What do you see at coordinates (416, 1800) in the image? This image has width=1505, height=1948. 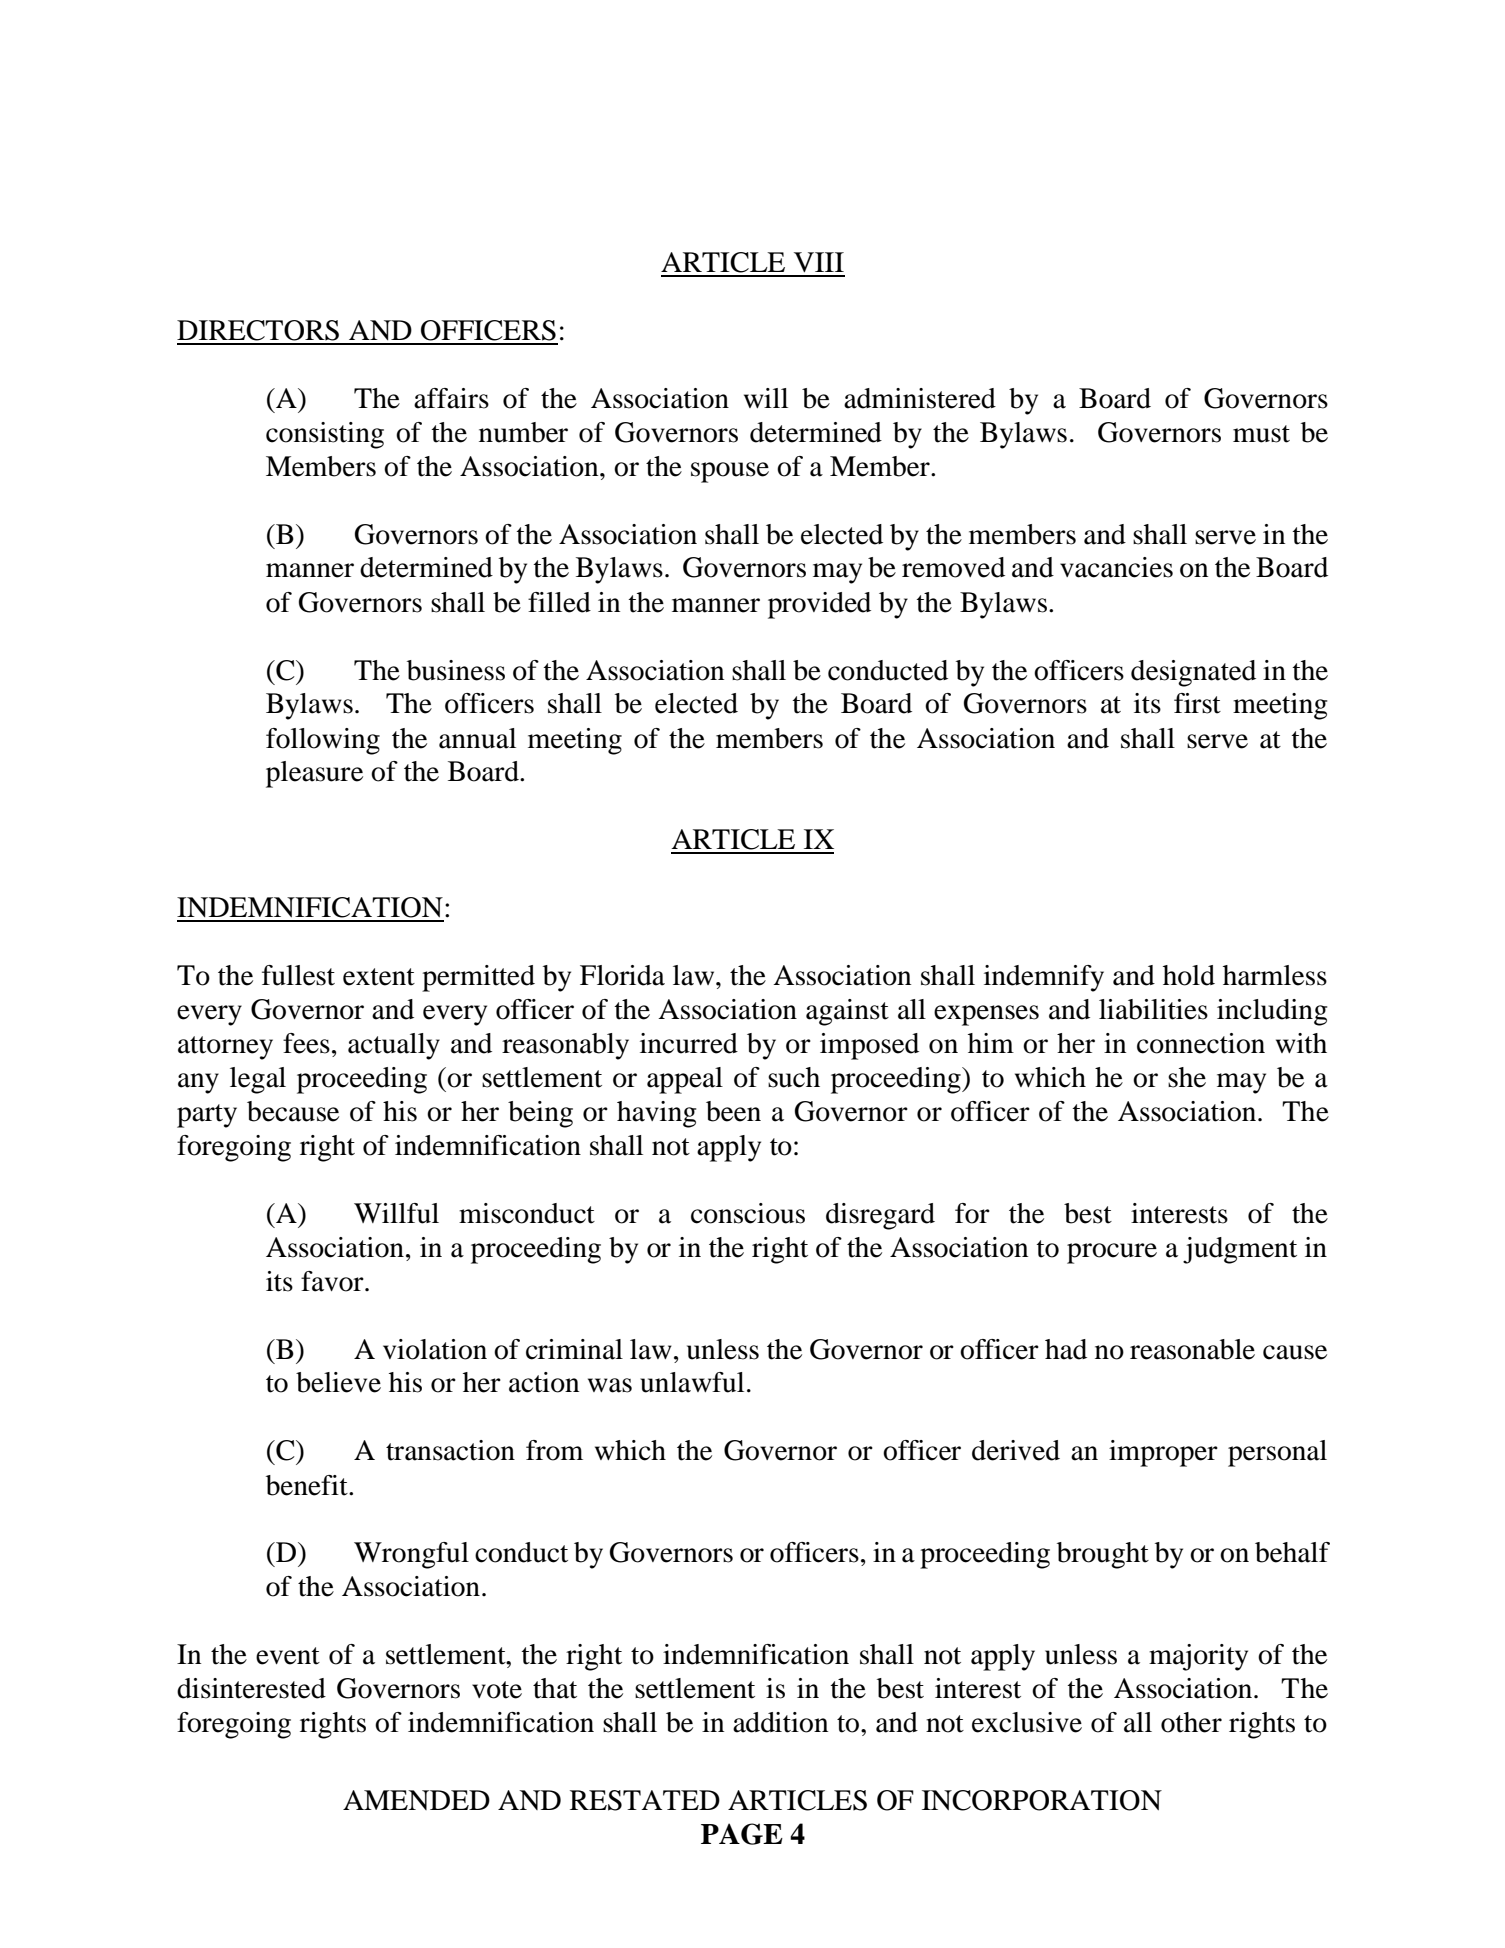 I see `AMENDED` at bounding box center [416, 1800].
